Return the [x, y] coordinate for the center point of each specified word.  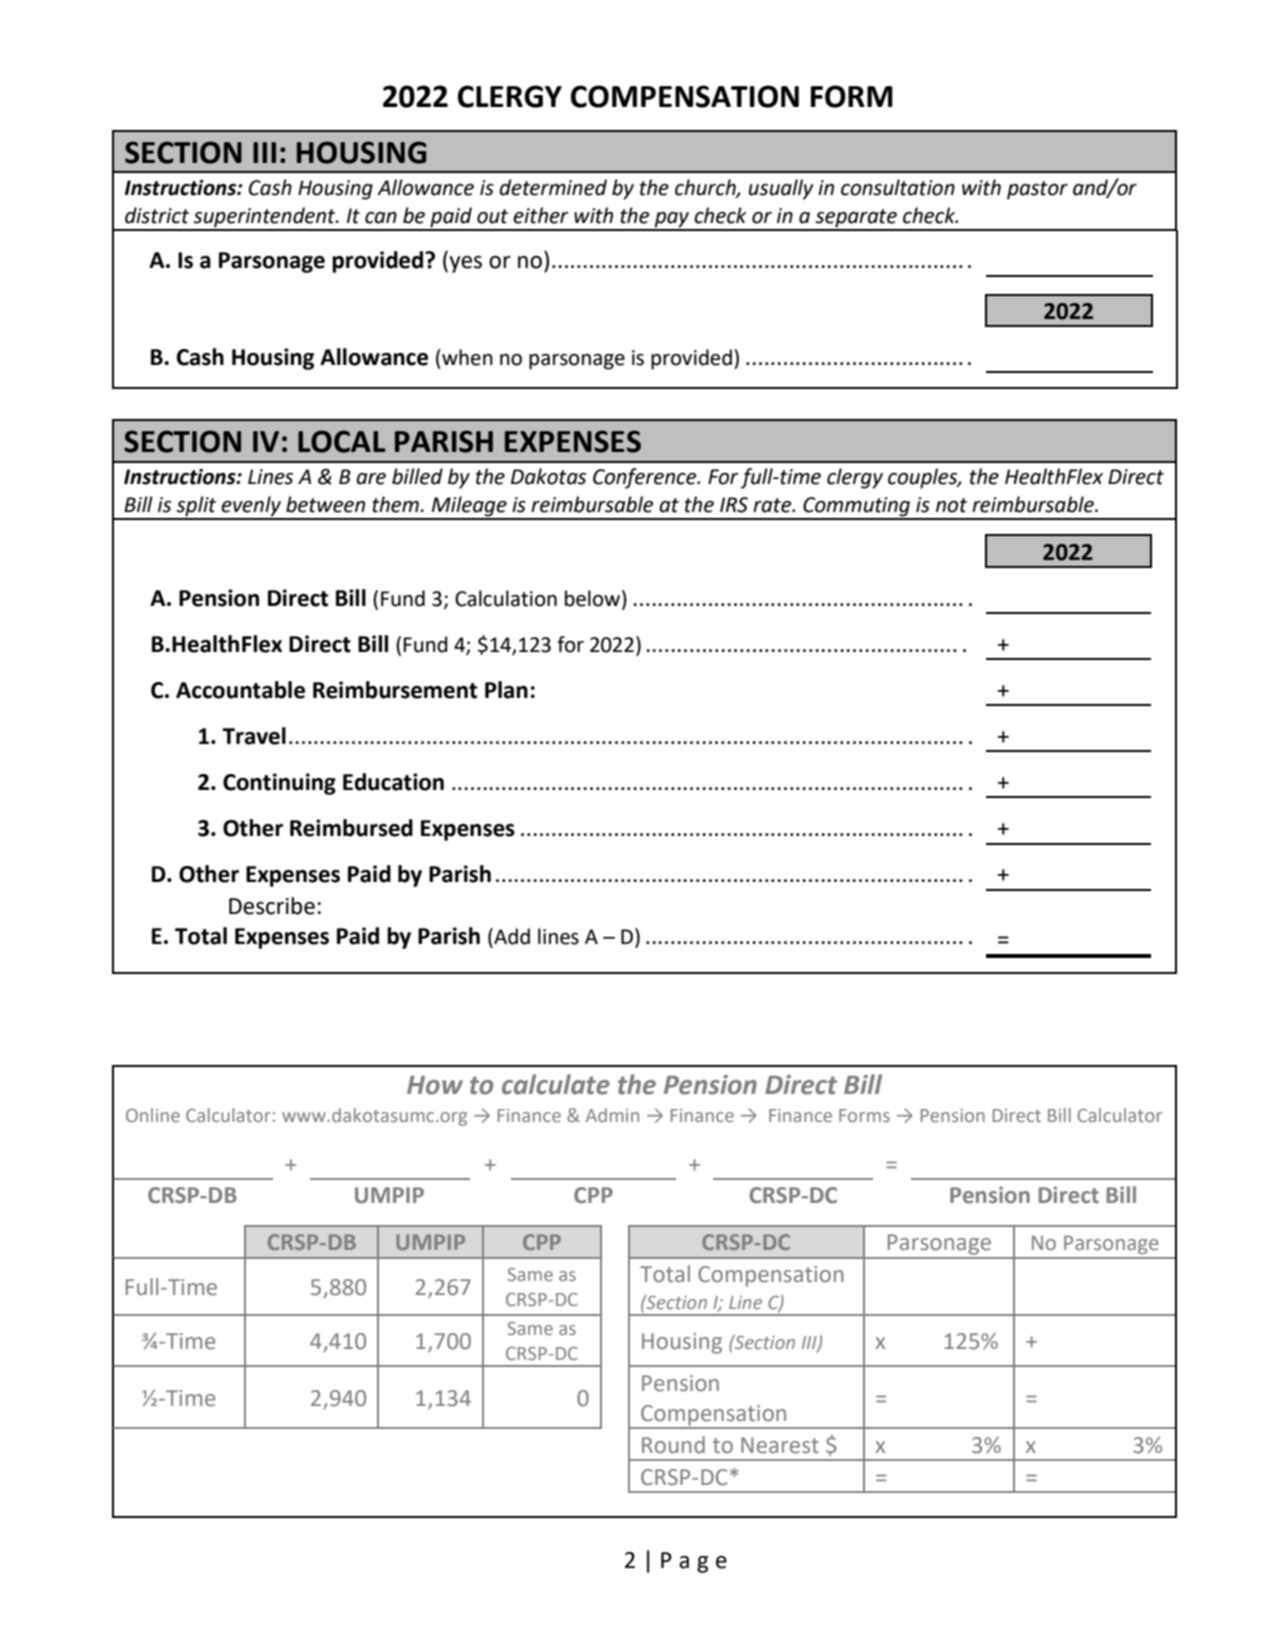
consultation [898, 187]
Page [694, 1562]
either [541, 215]
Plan [506, 690]
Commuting [857, 508]
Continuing [279, 784]
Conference [646, 478]
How [435, 1085]
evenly [251, 507]
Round [673, 1445]
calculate [556, 1084]
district [157, 215]
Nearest [780, 1445]
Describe [272, 906]
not [951, 505]
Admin [612, 1115]
